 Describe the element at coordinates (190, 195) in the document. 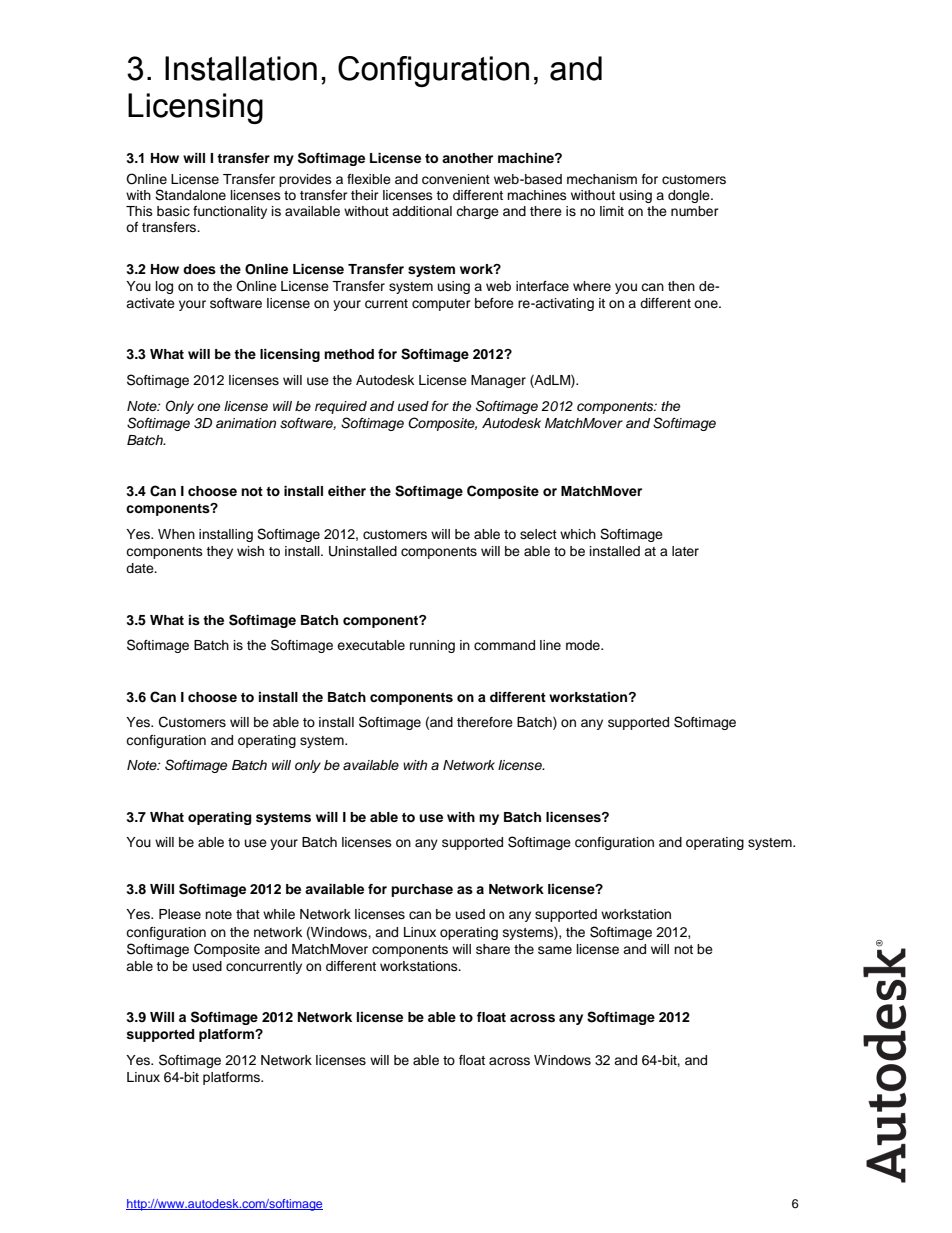

I see `Standalone` at that location.
